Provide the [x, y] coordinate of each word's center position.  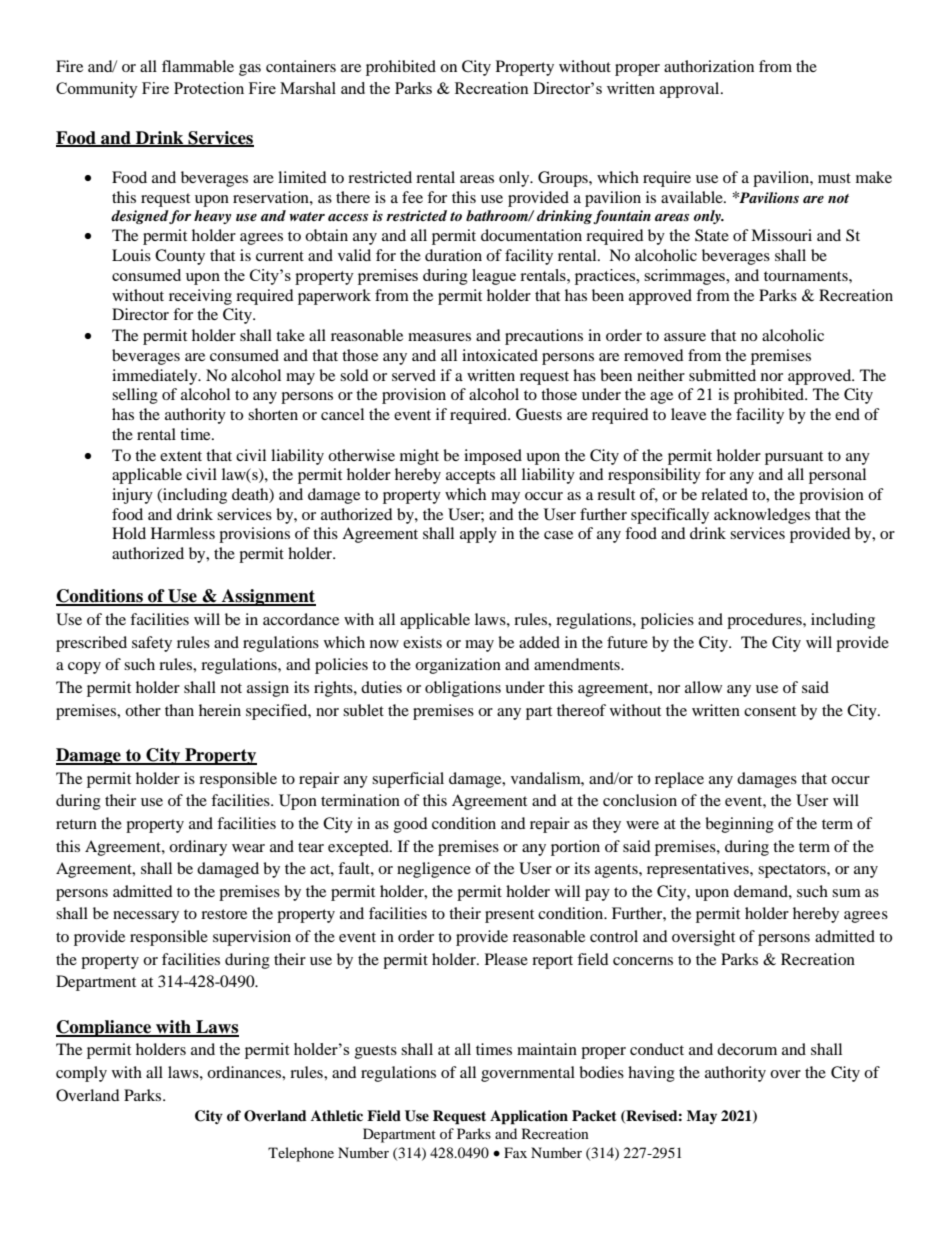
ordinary [198, 848]
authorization [709, 66]
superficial [408, 780]
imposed [493, 457]
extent [181, 456]
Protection [209, 88]
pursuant [794, 458]
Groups [564, 179]
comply [81, 1074]
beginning [739, 825]
